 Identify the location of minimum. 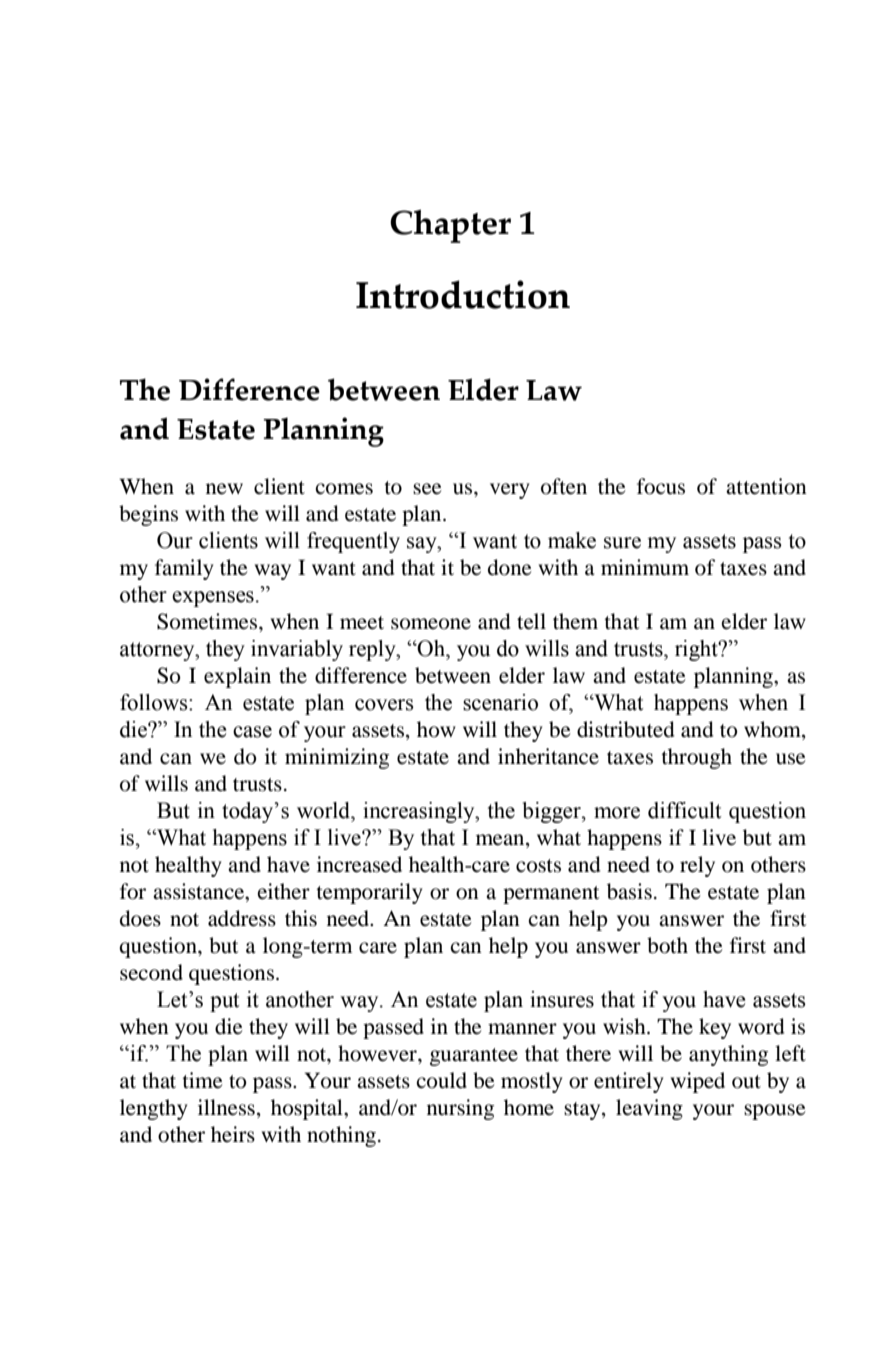
(645, 567).
